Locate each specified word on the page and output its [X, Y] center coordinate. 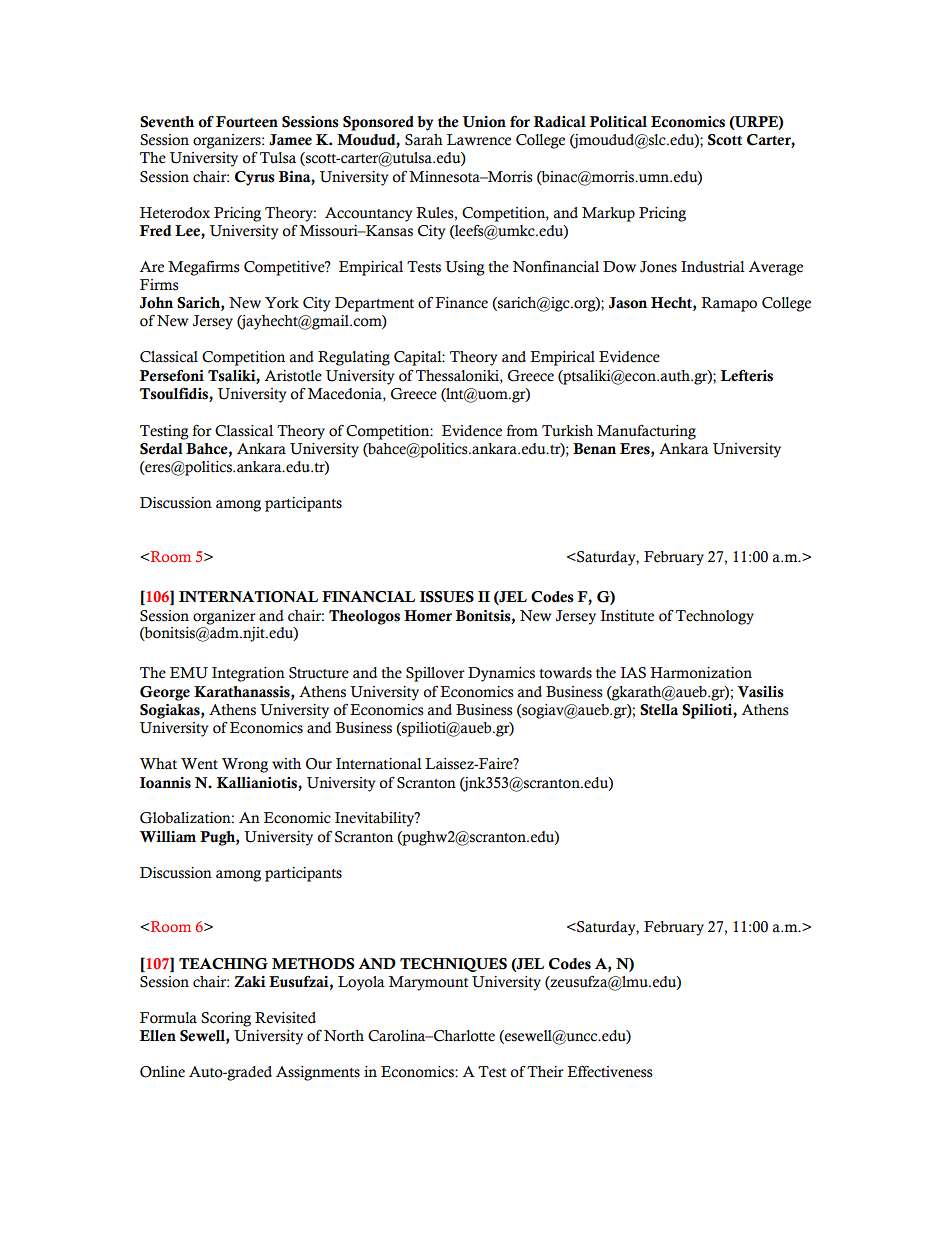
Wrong [245, 765]
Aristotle [293, 376]
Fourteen [247, 122]
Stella [659, 710]
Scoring [226, 1019]
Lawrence [479, 140]
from [522, 431]
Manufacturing [646, 432]
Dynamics [501, 674]
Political [618, 122]
